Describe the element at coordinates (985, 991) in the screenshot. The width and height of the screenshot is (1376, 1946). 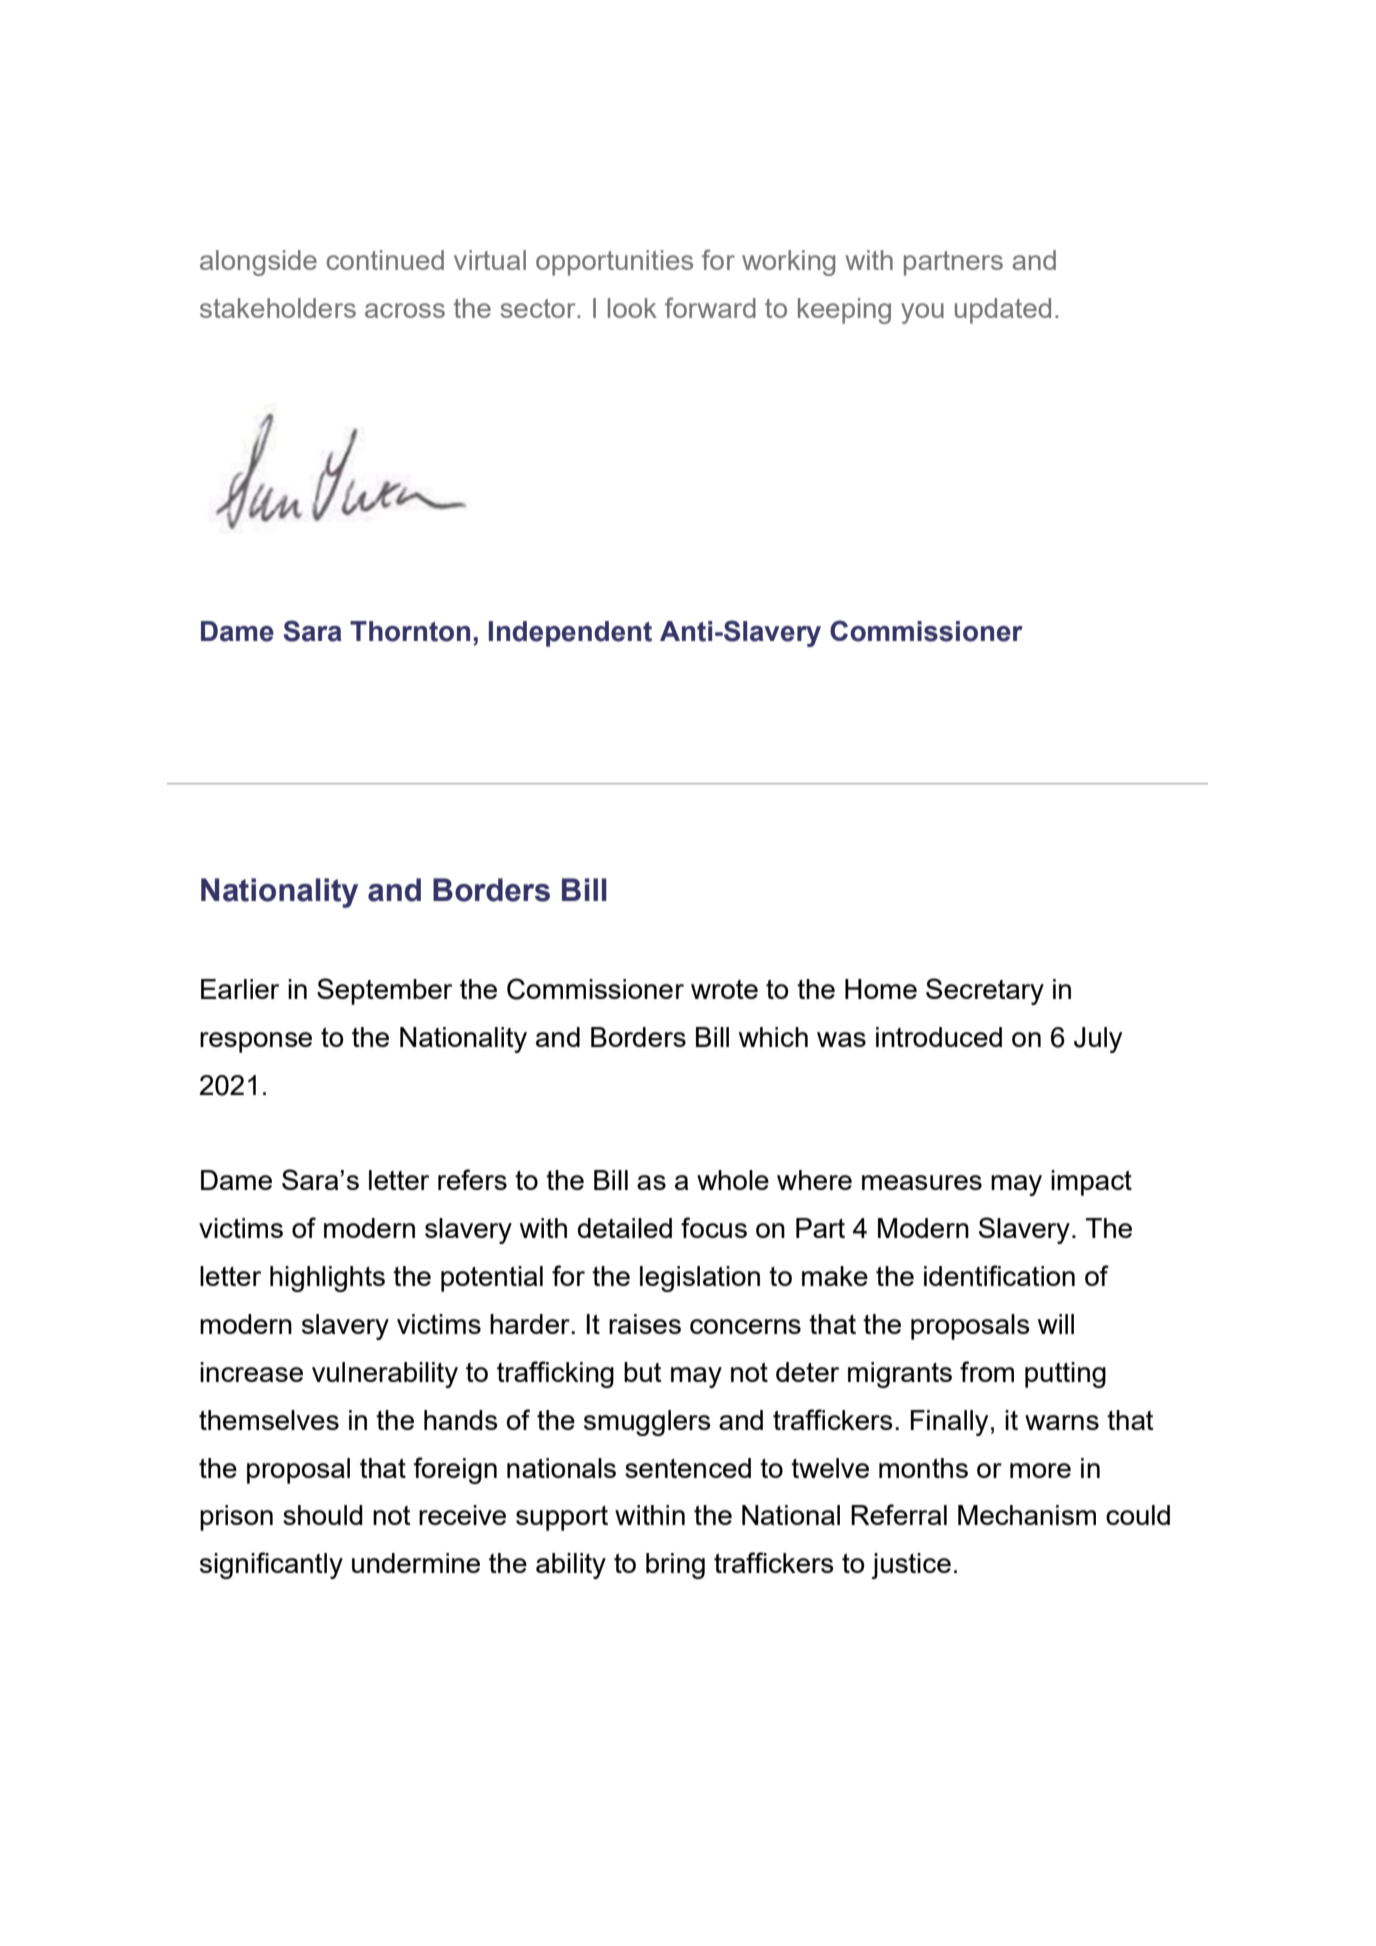
I see `Secretary` at that location.
